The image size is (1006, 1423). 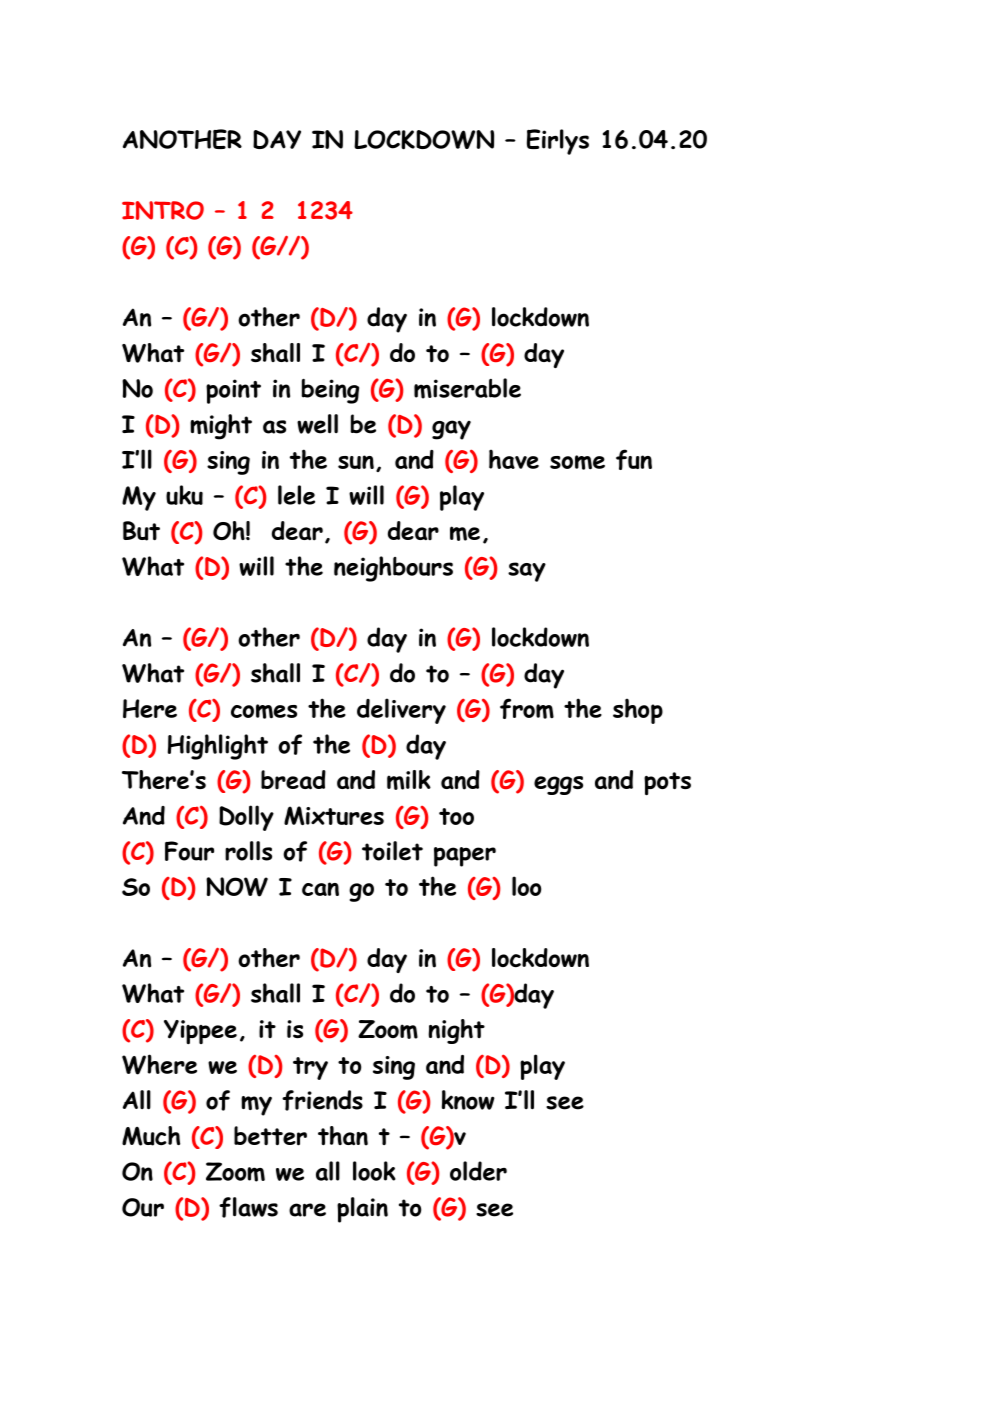 What do you see at coordinates (248, 1207) in the image?
I see `flaws` at bounding box center [248, 1207].
